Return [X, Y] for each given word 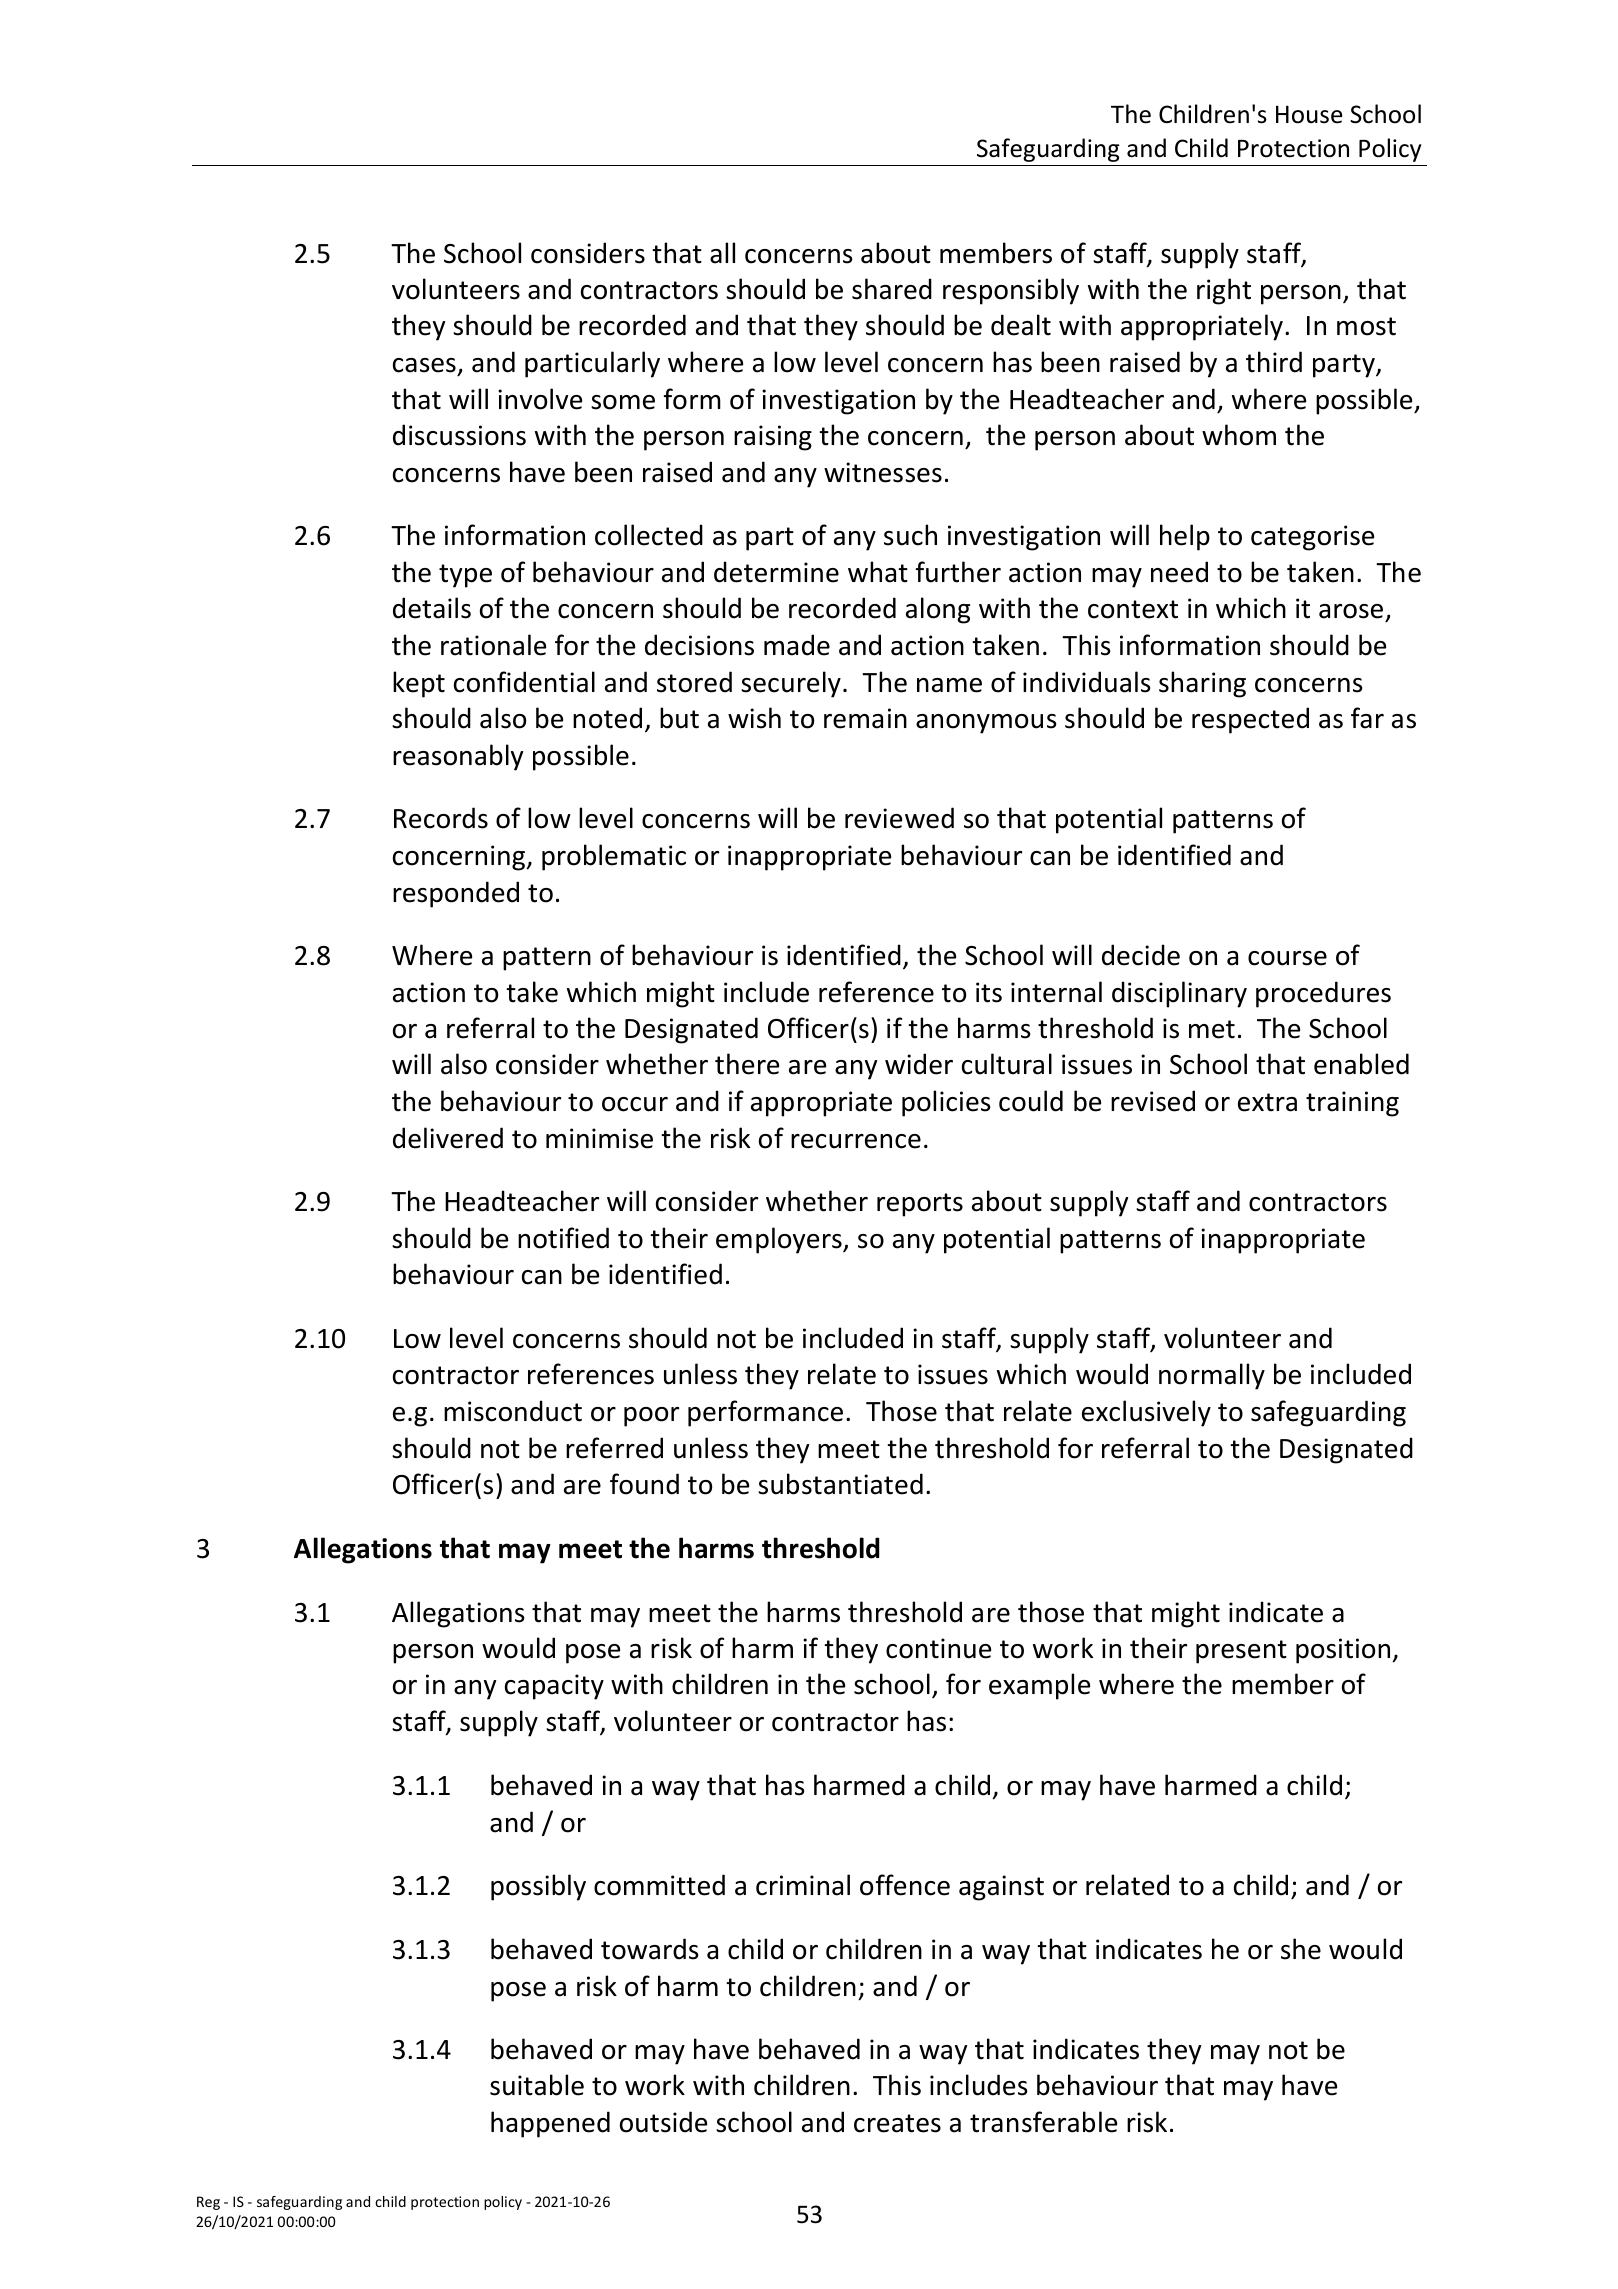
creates [897, 2123]
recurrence [856, 1141]
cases [424, 365]
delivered [448, 1138]
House [1309, 114]
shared [892, 289]
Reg [208, 2203]
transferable [1043, 2122]
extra [1267, 1102]
